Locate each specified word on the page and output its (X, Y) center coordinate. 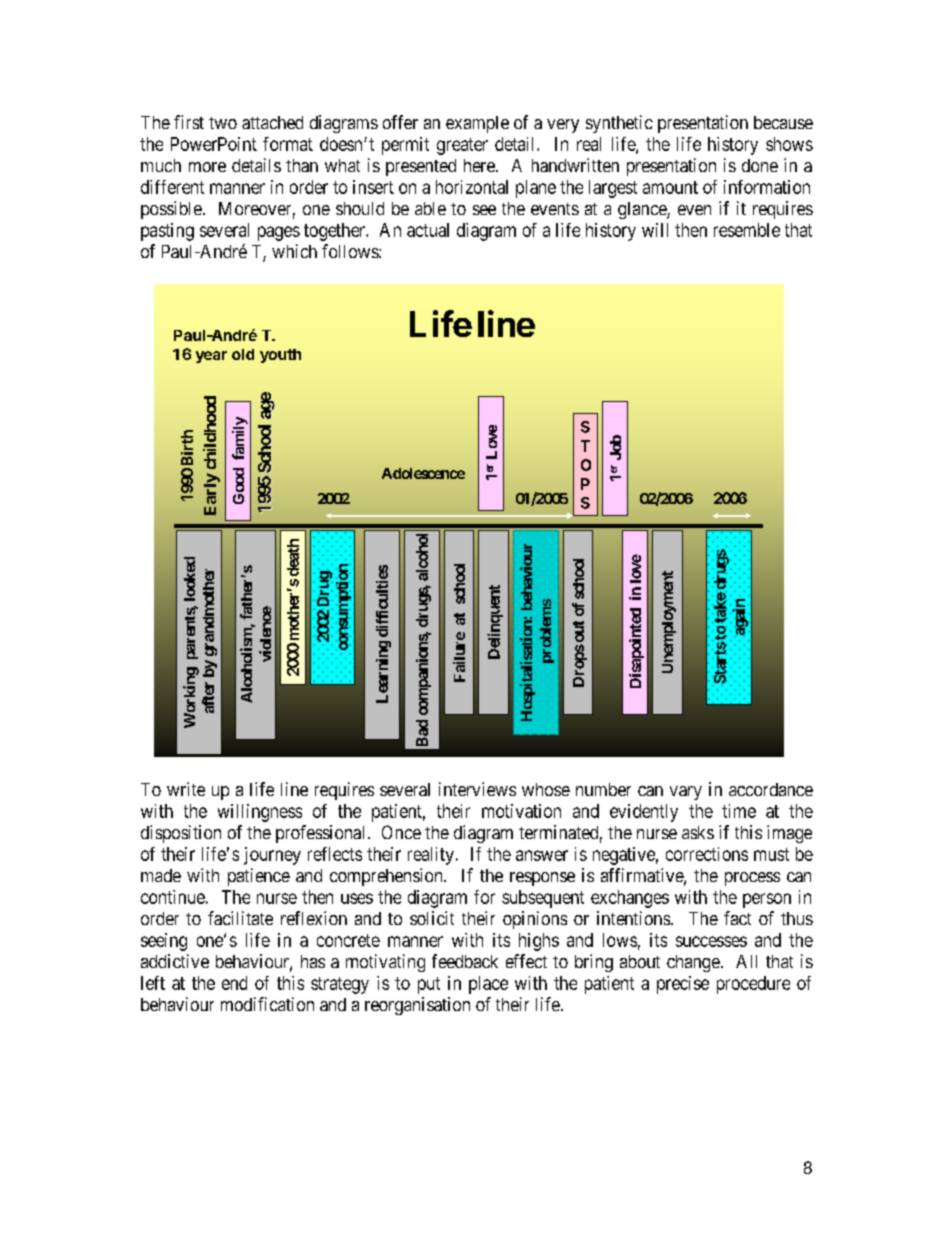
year (211, 357)
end (234, 983)
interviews (477, 789)
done (760, 165)
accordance (771, 789)
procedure (753, 985)
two (223, 123)
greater (462, 146)
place (488, 985)
